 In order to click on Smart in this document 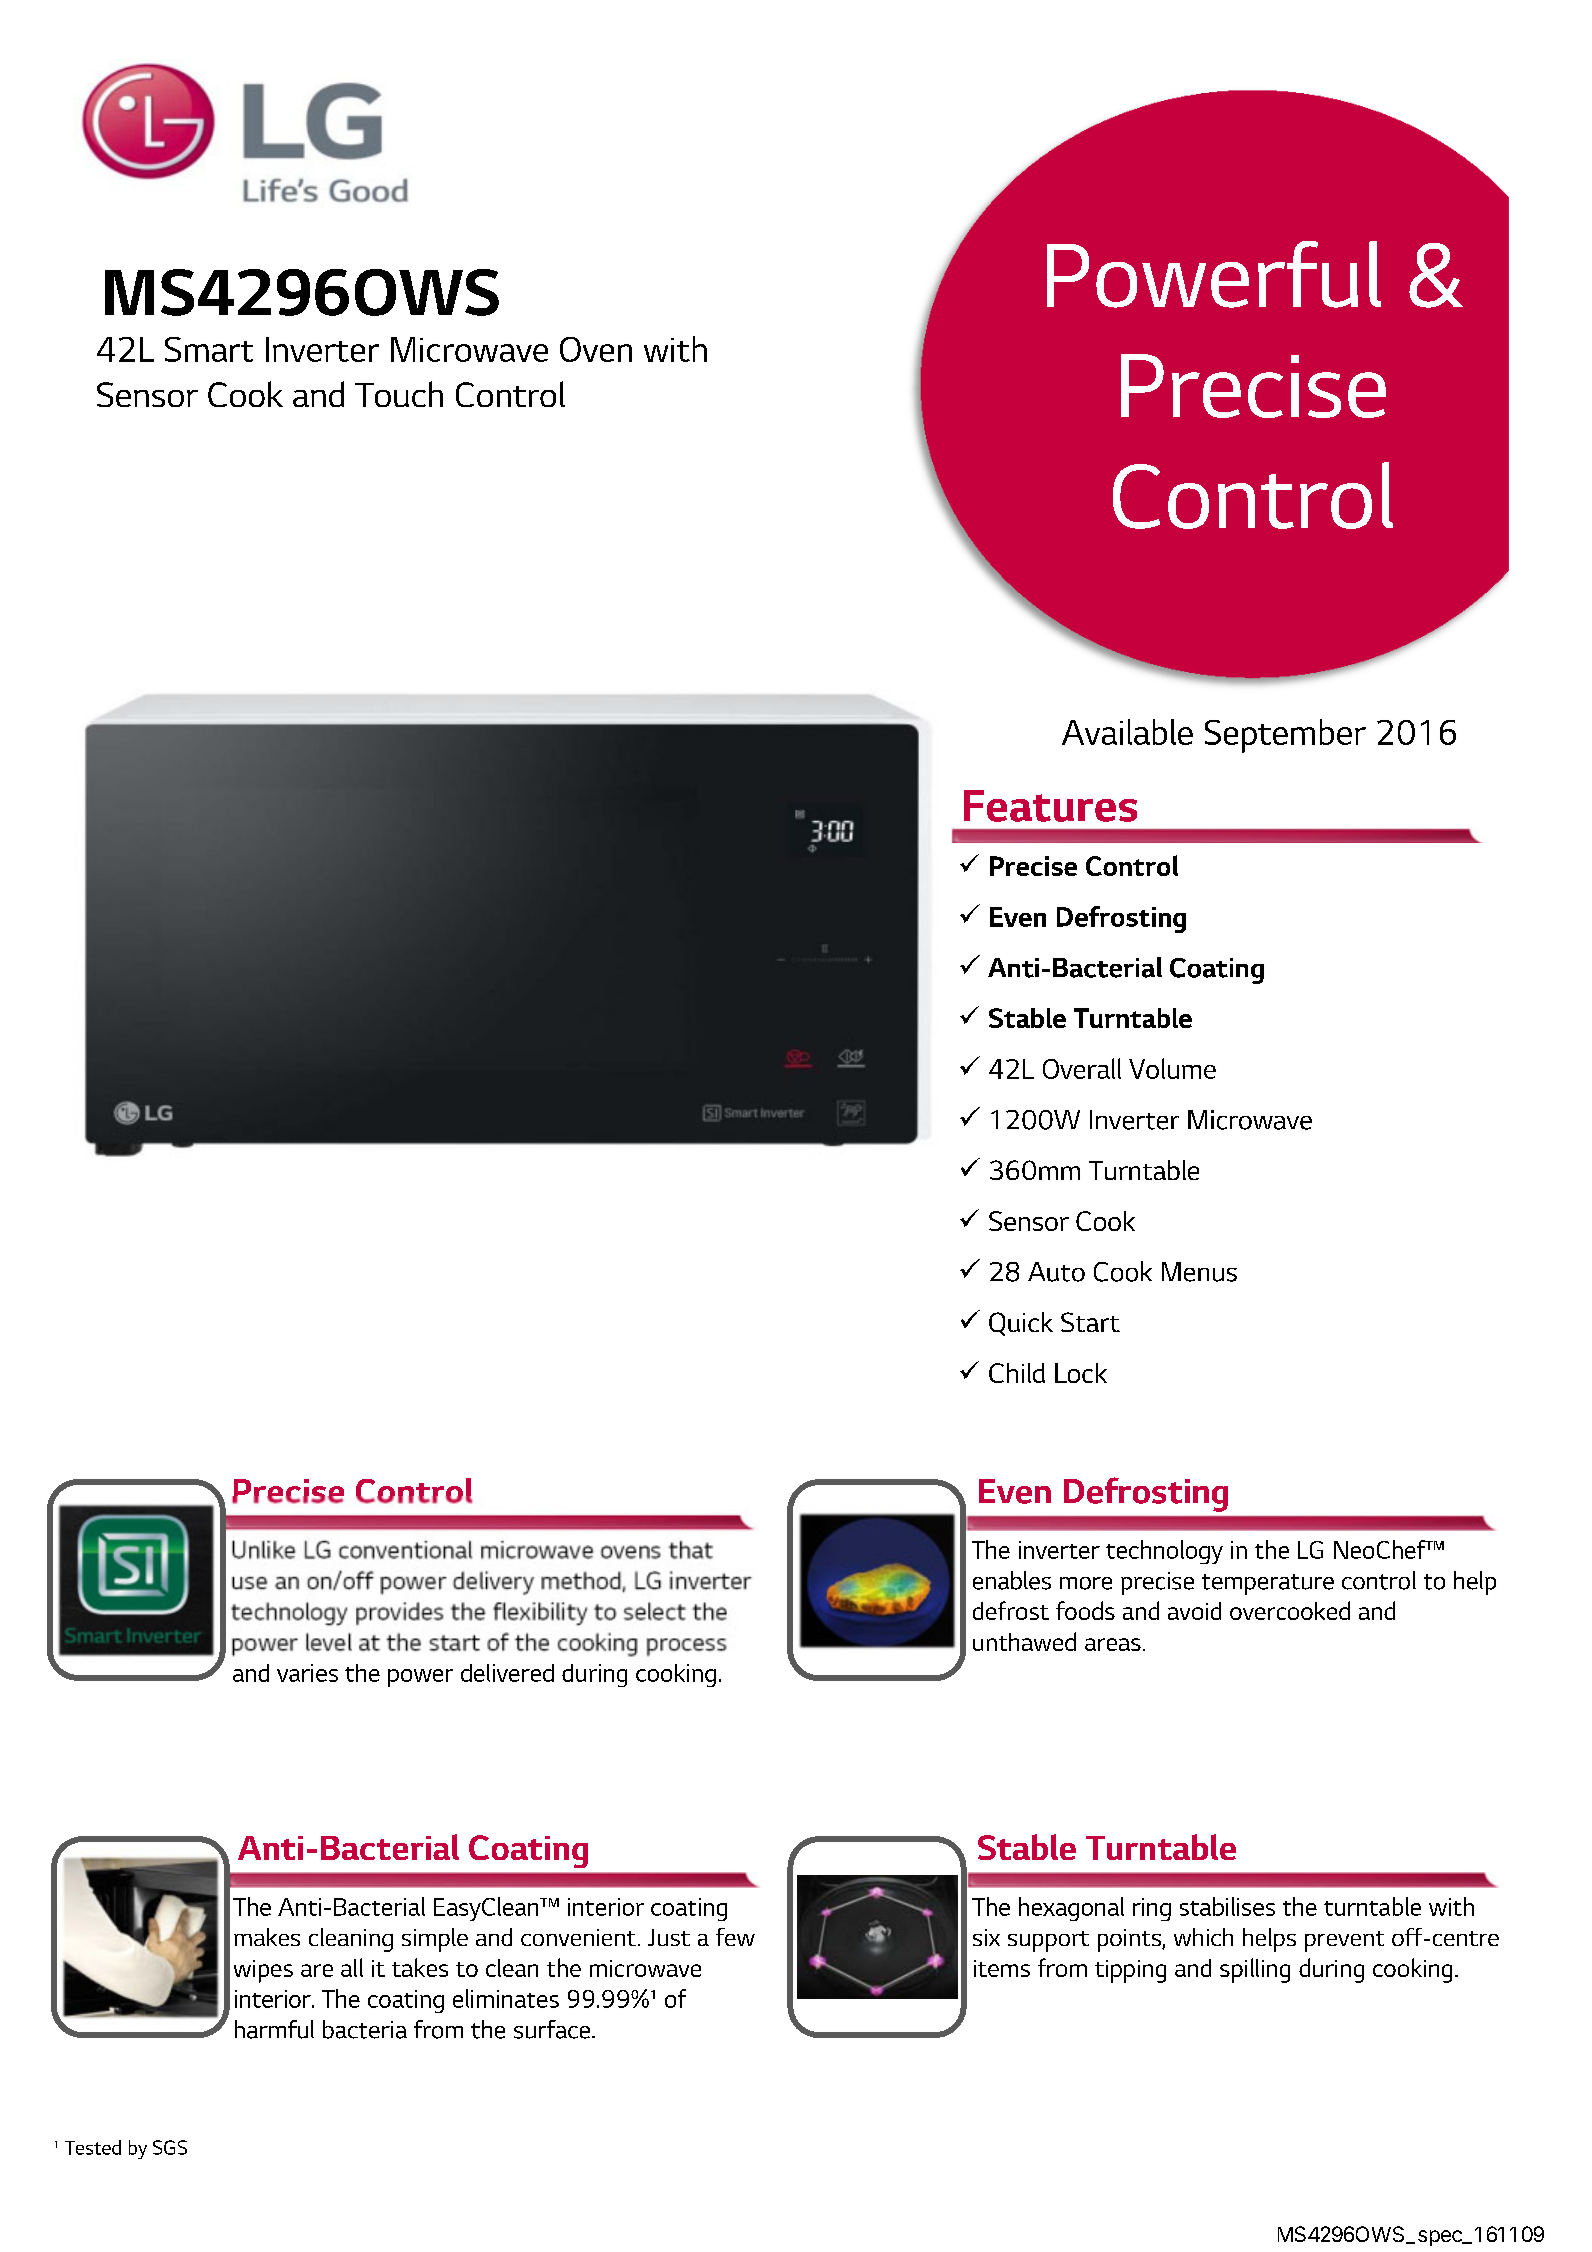, I will do `click(209, 349)`.
